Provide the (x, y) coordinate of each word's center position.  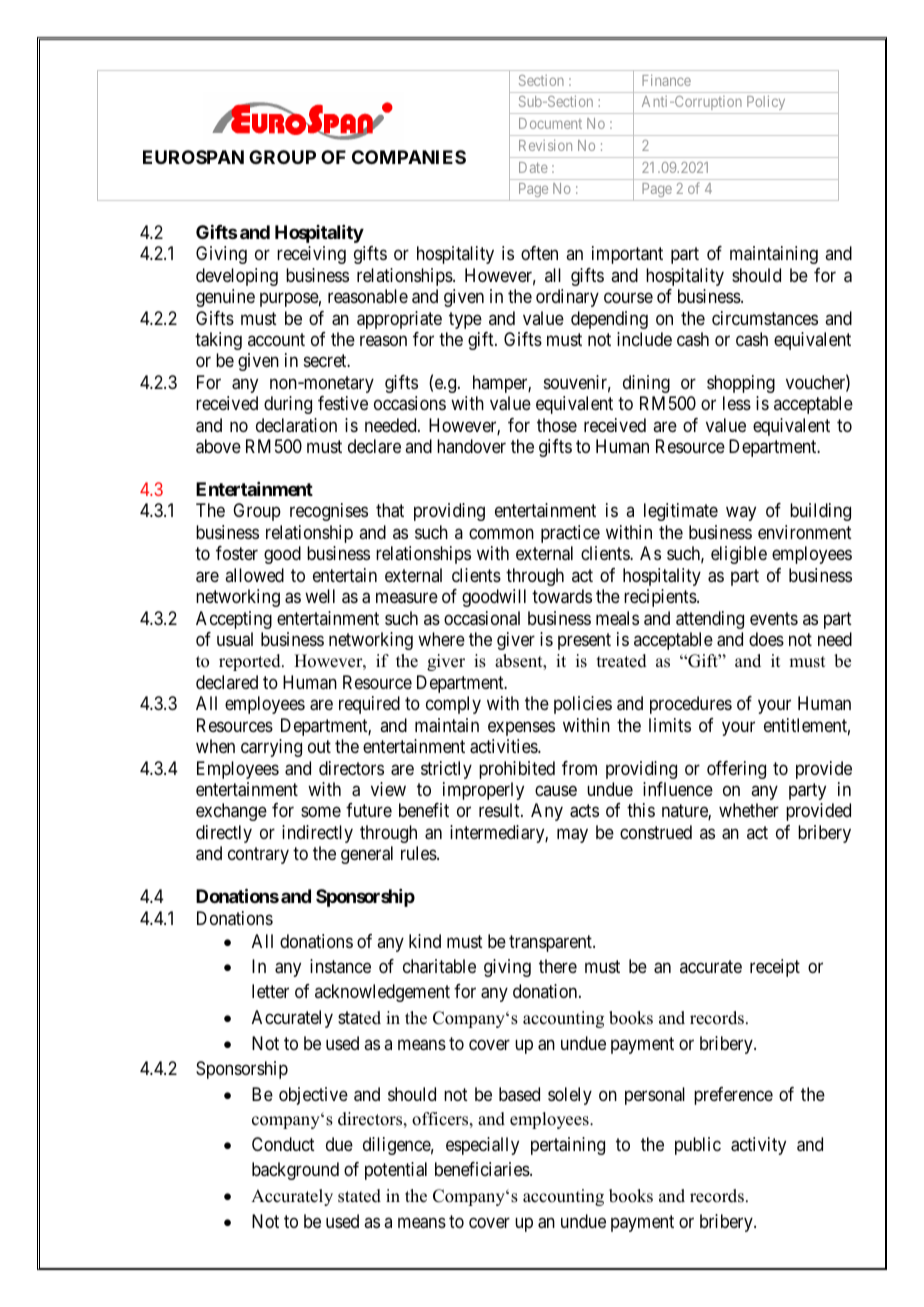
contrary (258, 856)
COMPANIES (409, 157)
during (288, 405)
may (572, 835)
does (766, 639)
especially (482, 1146)
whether (749, 810)
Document (550, 123)
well (320, 596)
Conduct (283, 1144)
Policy (766, 104)
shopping (741, 384)
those (557, 425)
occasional (482, 618)
